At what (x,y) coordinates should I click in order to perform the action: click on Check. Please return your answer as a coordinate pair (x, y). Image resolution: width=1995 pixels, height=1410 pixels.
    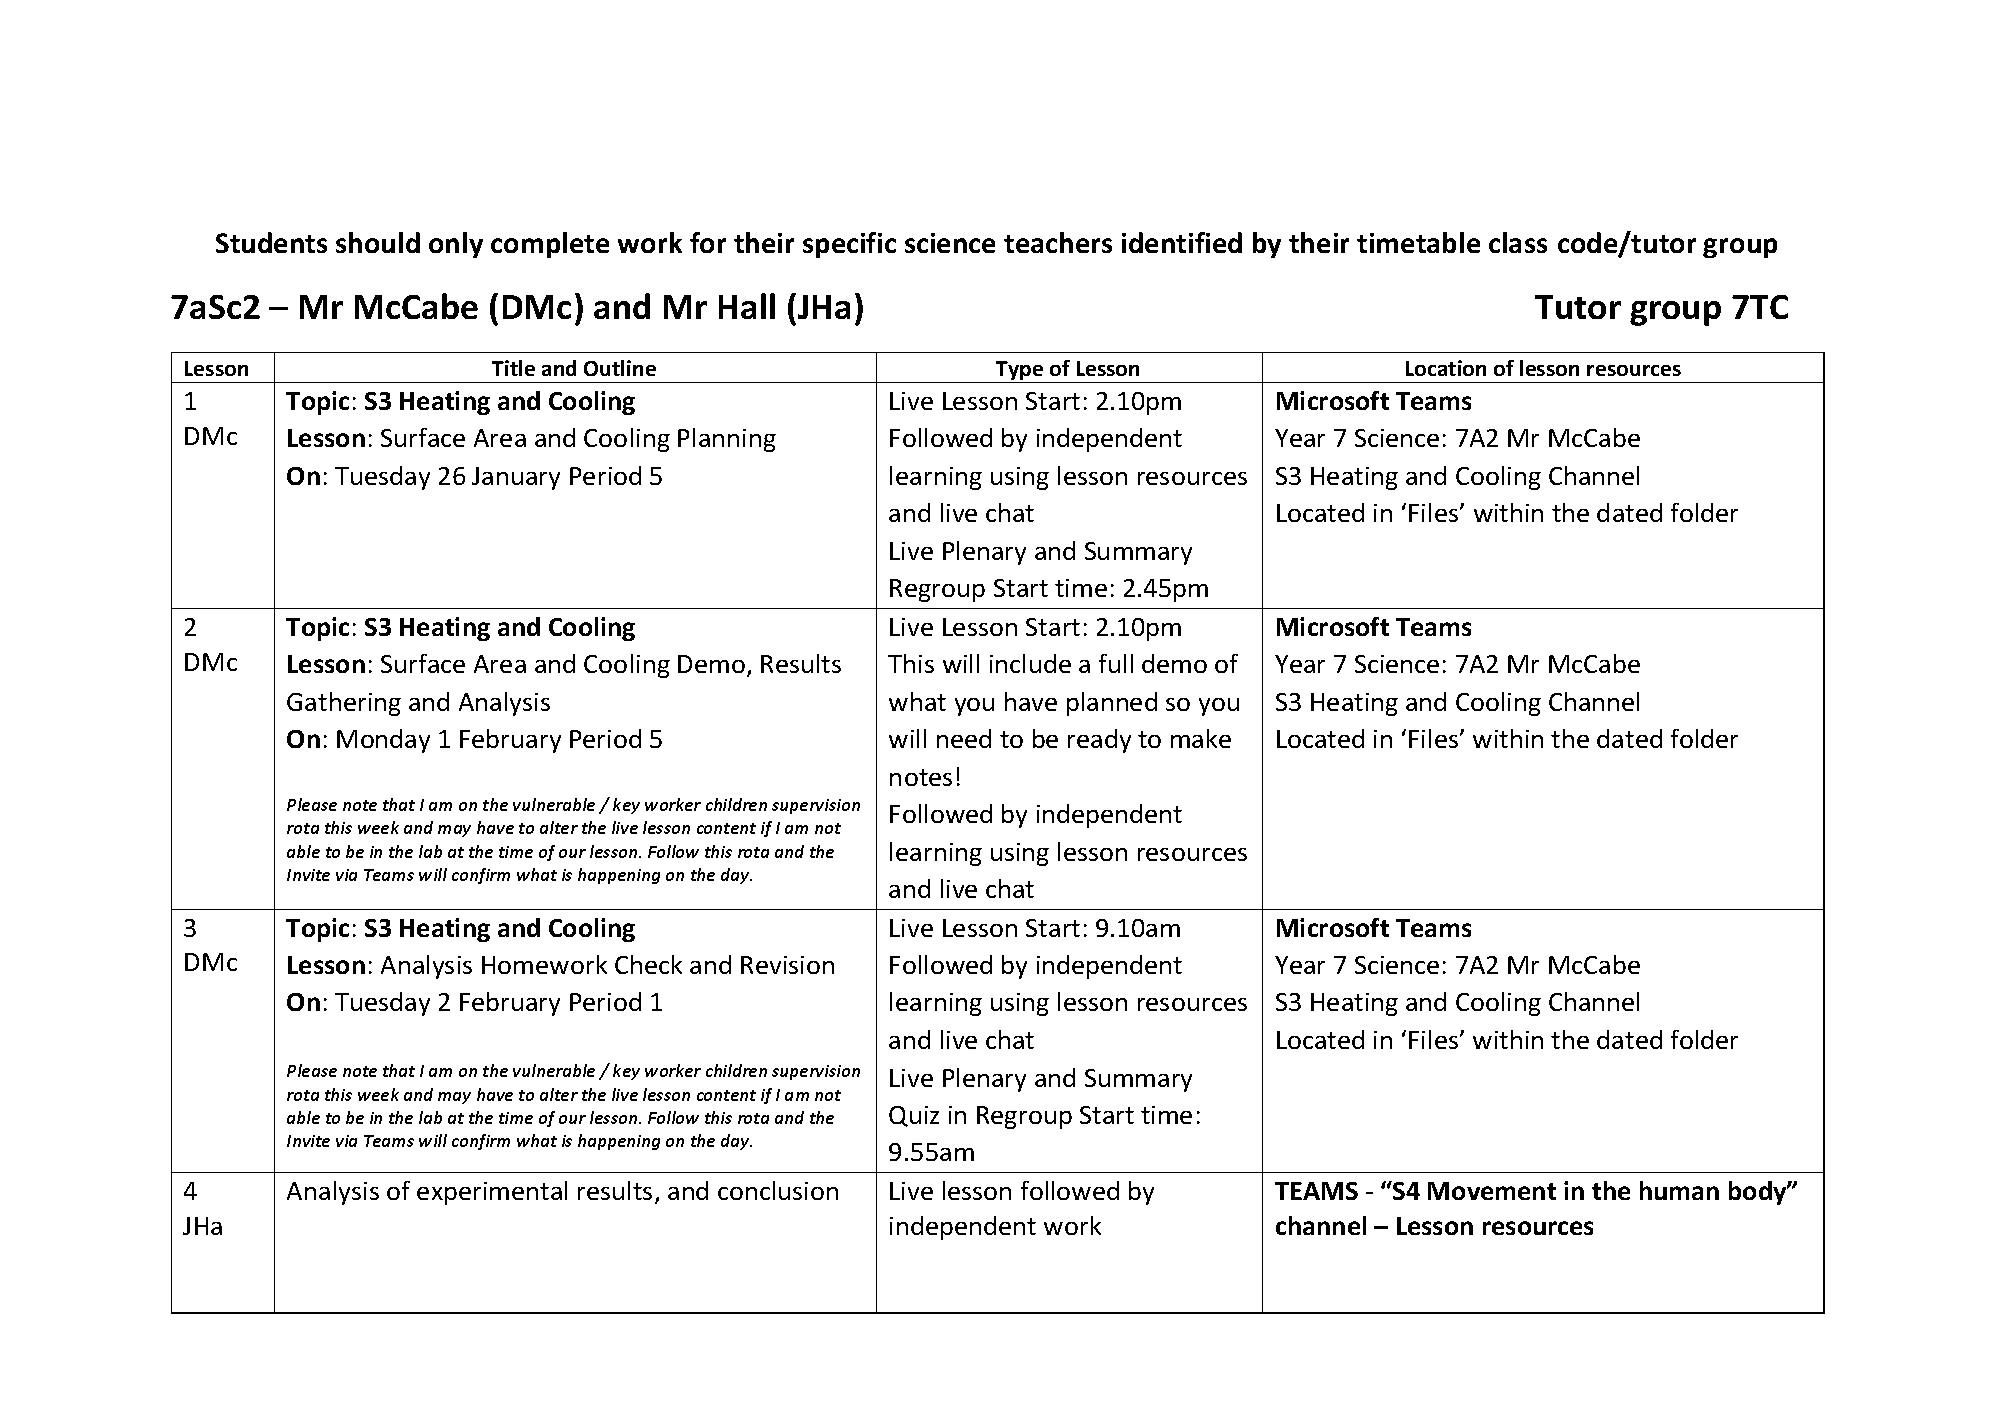
    Looking at the image, I should click on (648, 964).
